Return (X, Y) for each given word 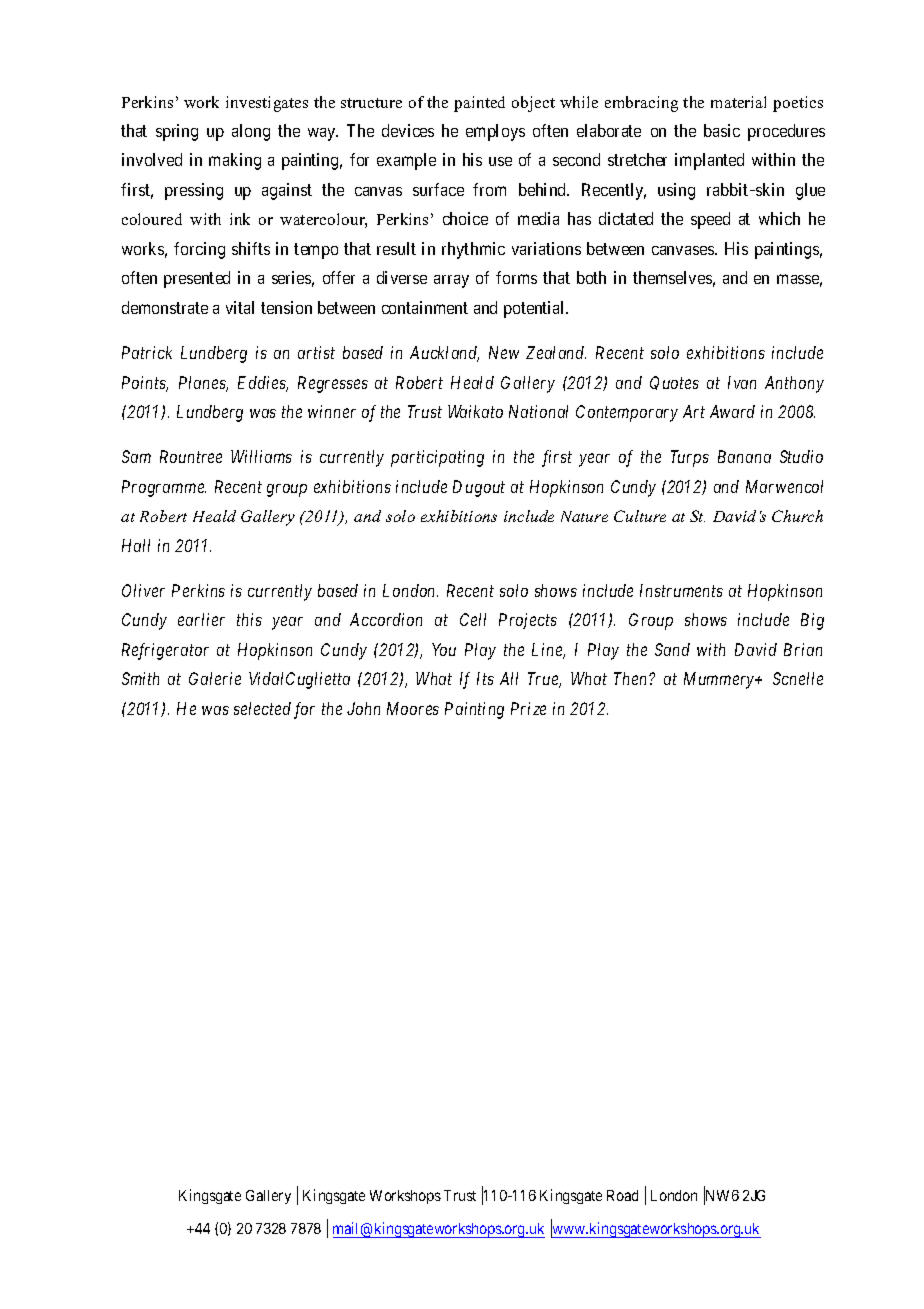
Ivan (742, 382)
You (444, 649)
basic (722, 130)
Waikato (475, 411)
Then (632, 678)
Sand (672, 649)
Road (622, 1195)
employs (495, 132)
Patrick (147, 352)
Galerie (215, 678)
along (251, 132)
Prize (528, 708)
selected (262, 708)
